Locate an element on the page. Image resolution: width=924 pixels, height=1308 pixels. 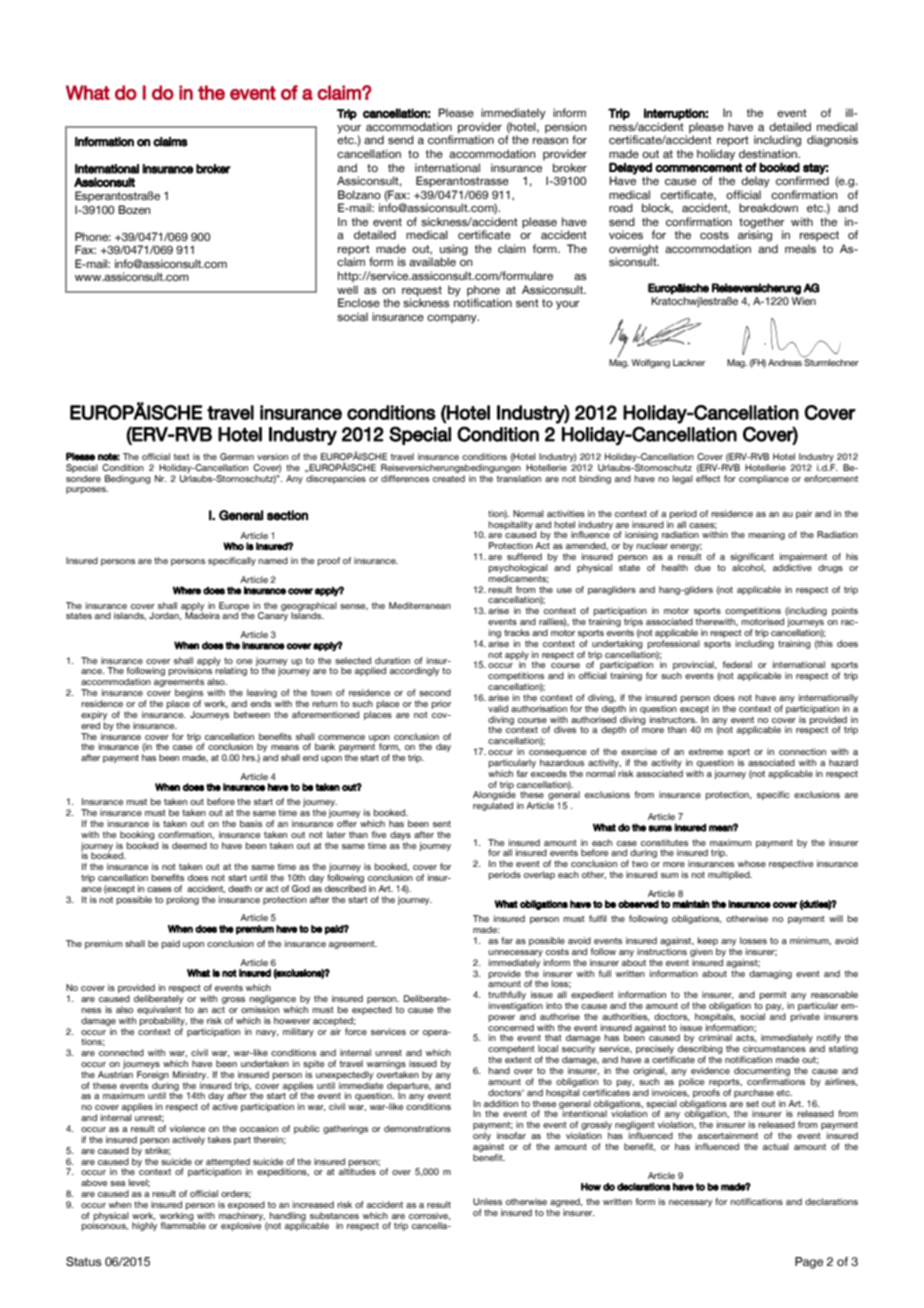
significant is located at coordinates (752, 557).
